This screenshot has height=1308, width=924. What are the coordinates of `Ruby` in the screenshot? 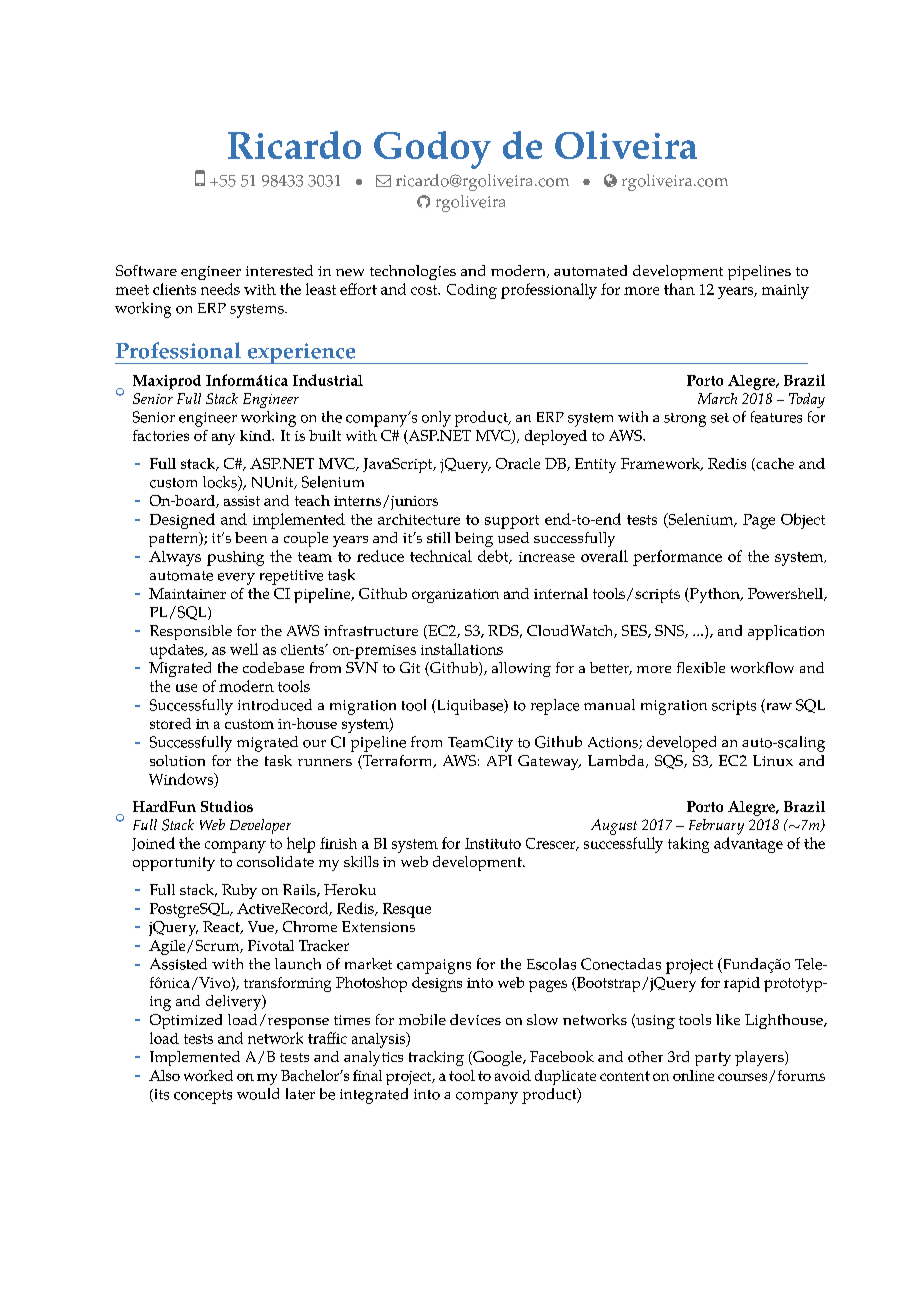 It's located at (239, 891).
